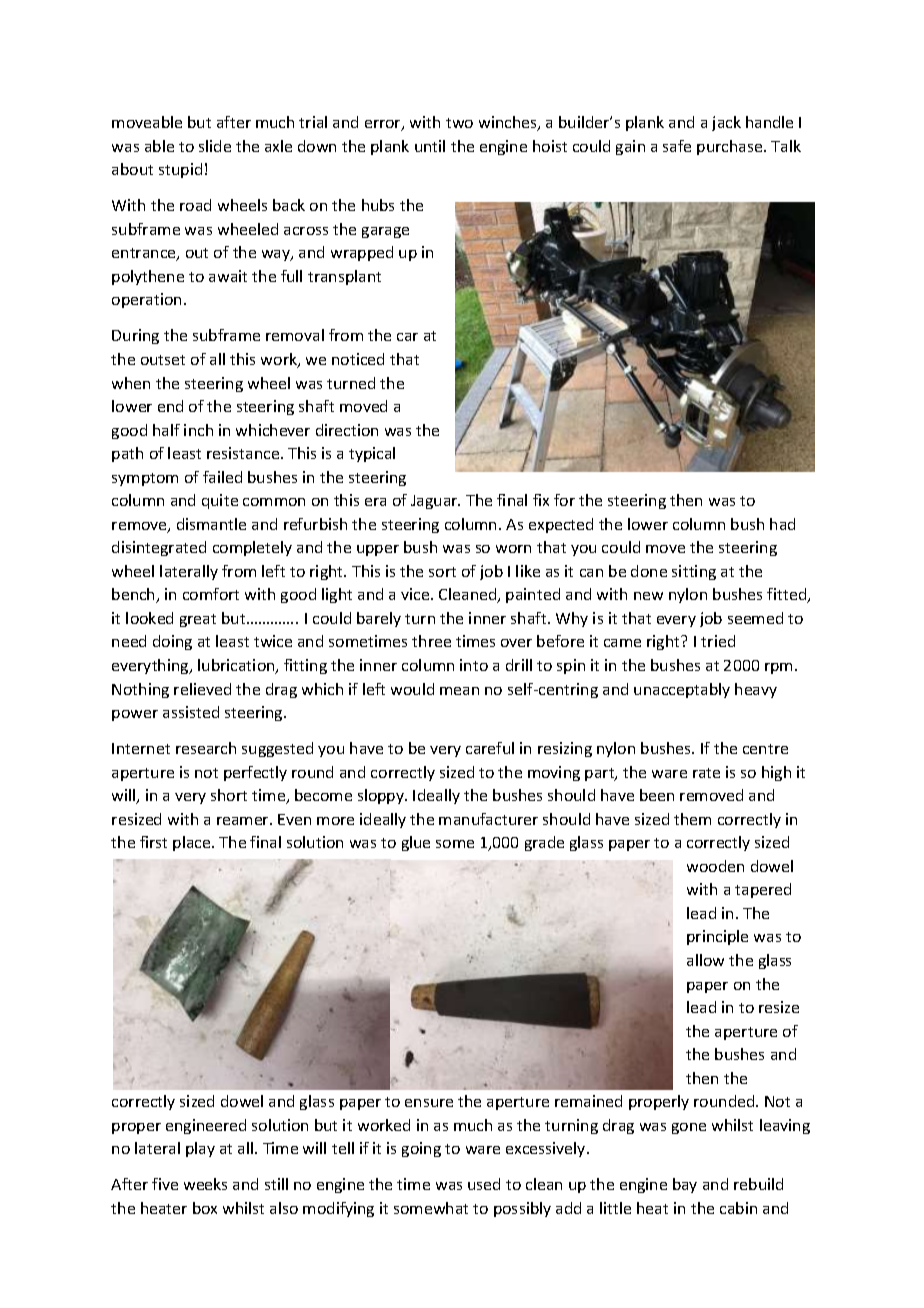  What do you see at coordinates (484, 1184) in the screenshot?
I see `used` at bounding box center [484, 1184].
